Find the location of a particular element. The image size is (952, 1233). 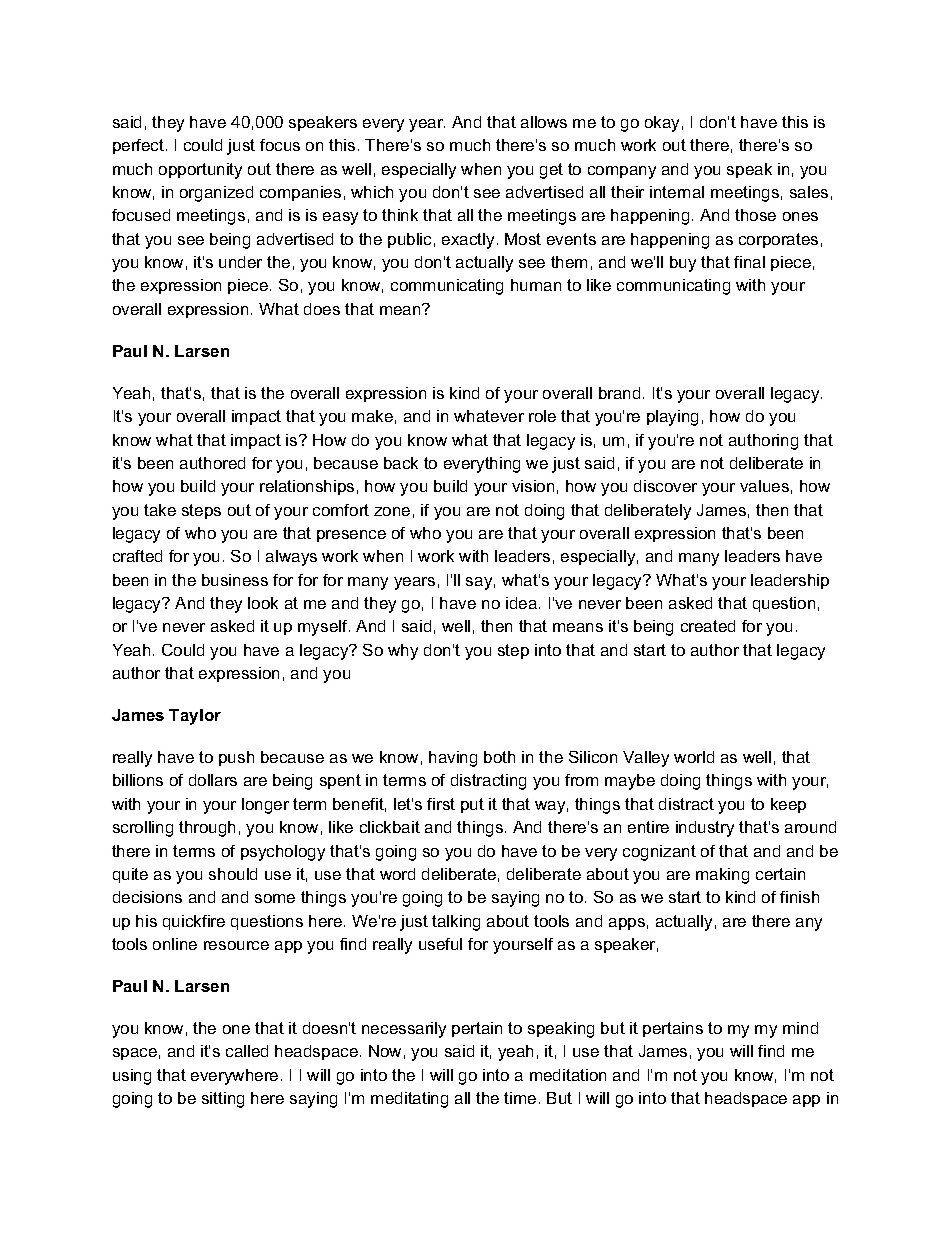

sitting is located at coordinates (223, 1100).
